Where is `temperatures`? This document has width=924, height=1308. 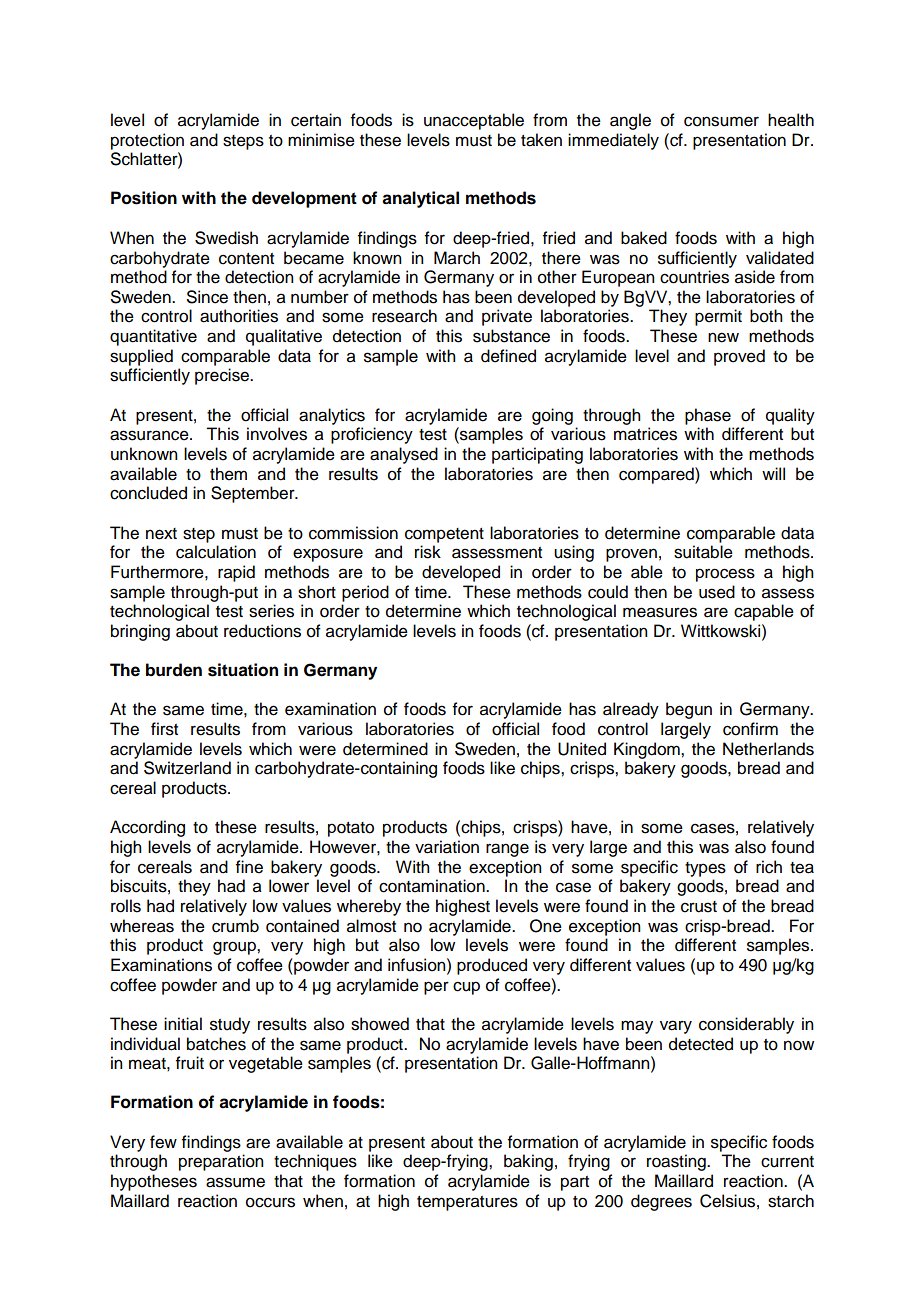 temperatures is located at coordinates (467, 1203).
